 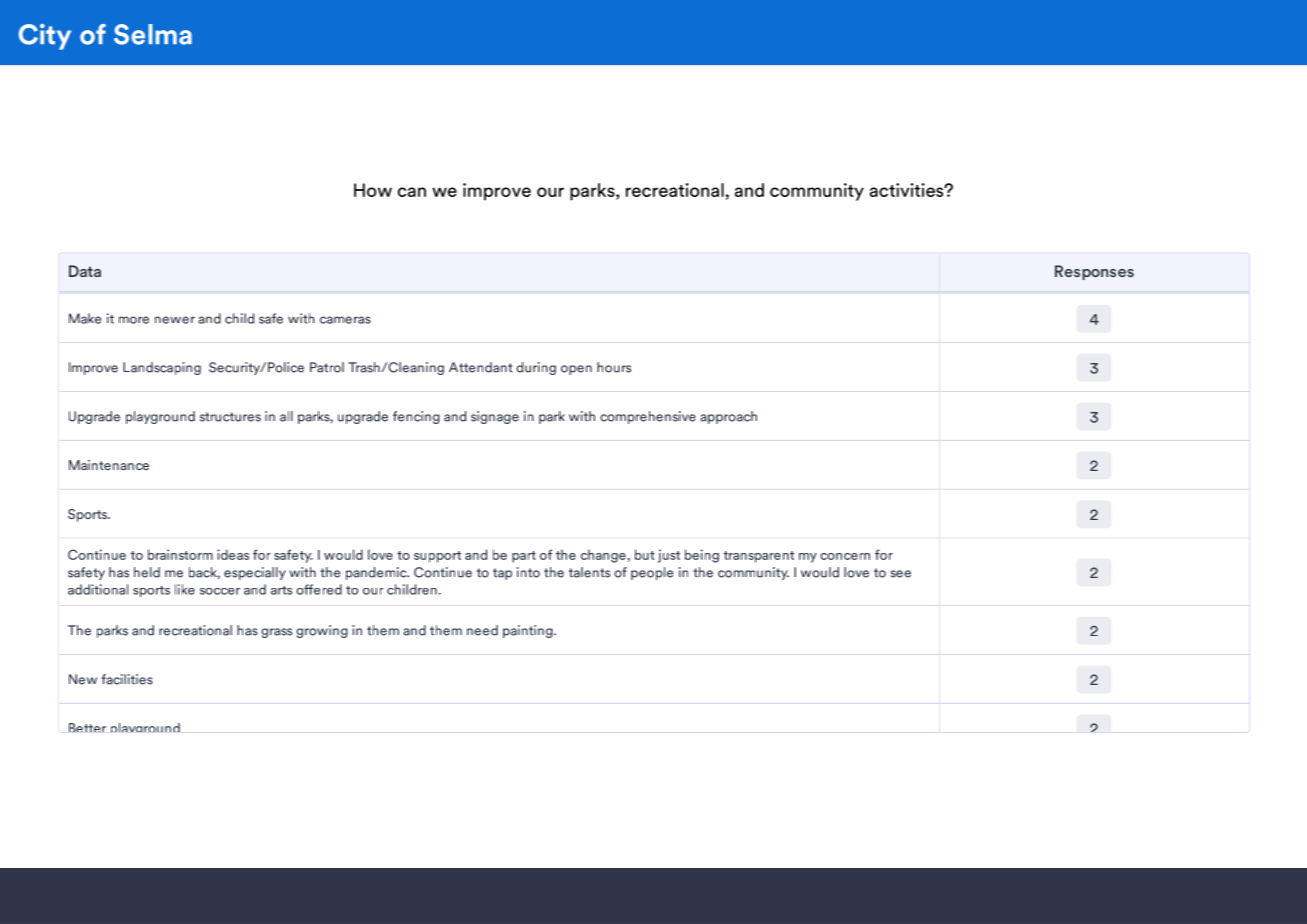 What do you see at coordinates (728, 417) in the screenshot?
I see `approach` at bounding box center [728, 417].
